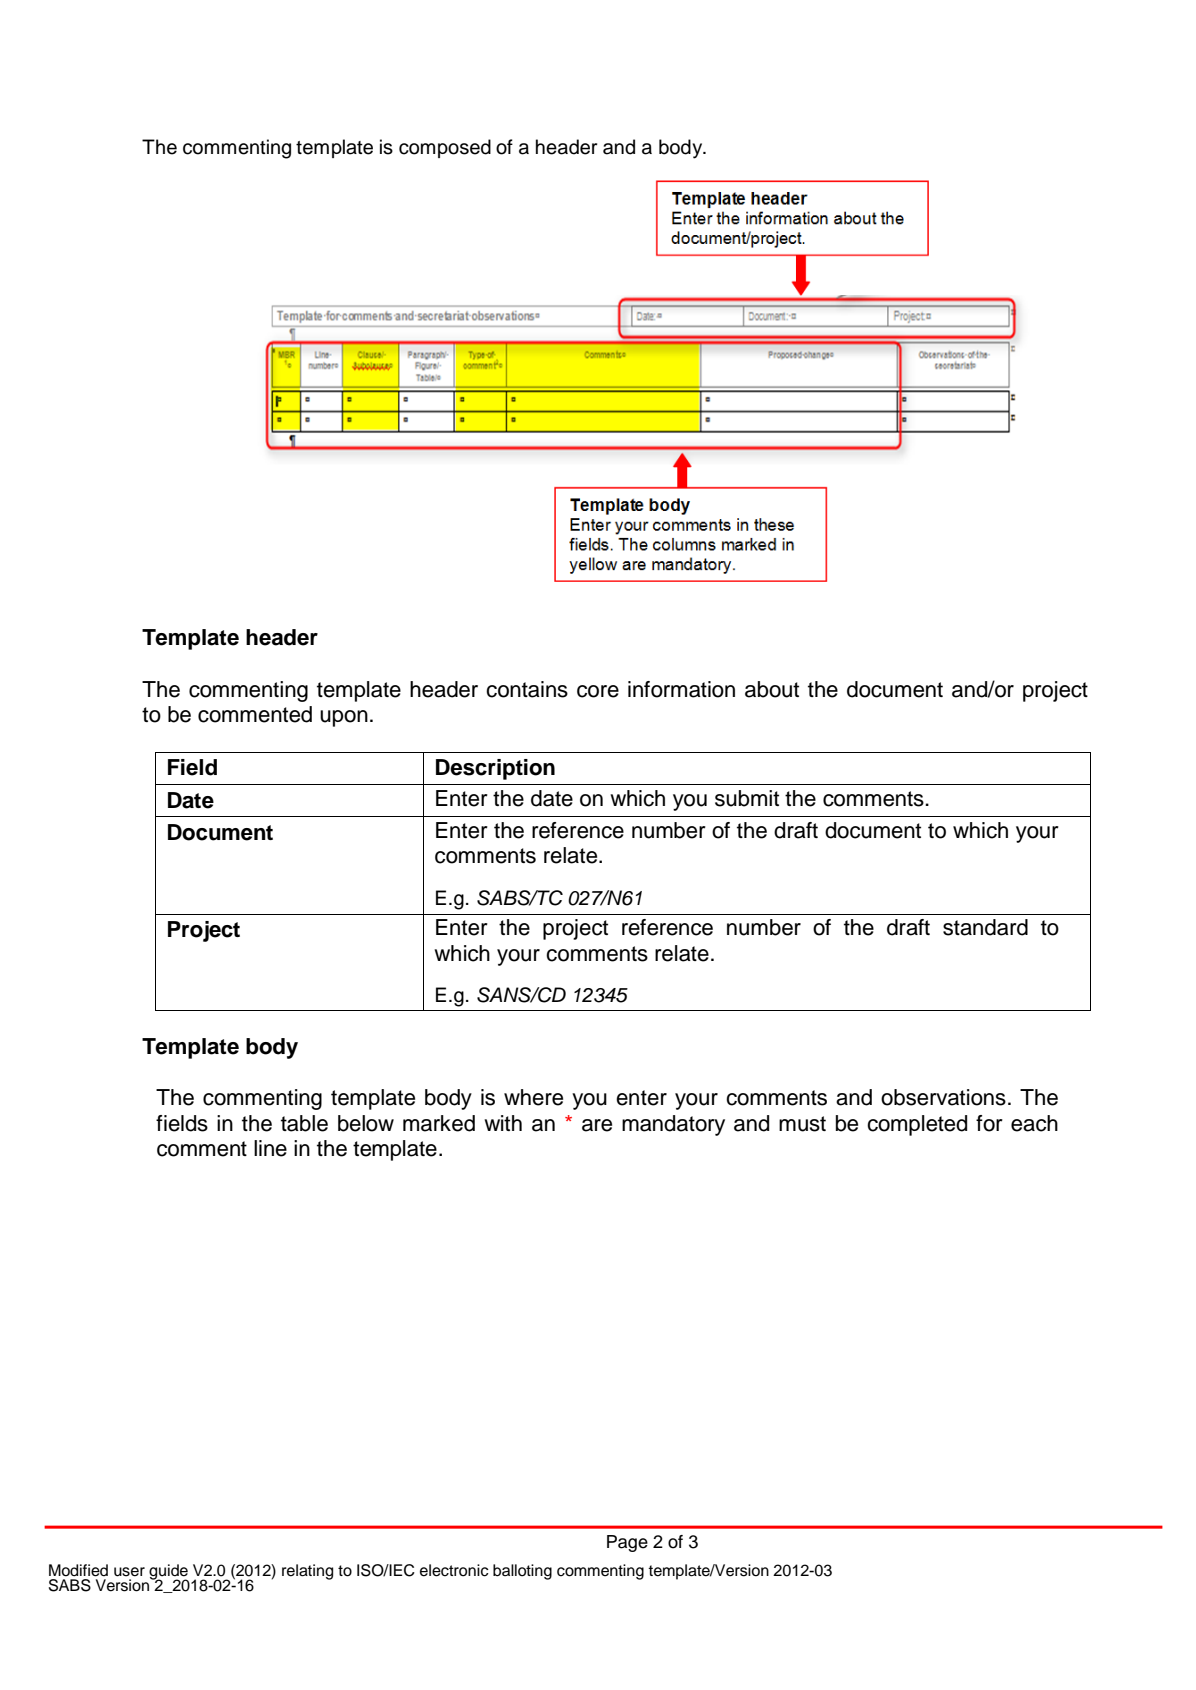 This document has height=1690, width=1196. What do you see at coordinates (747, 798) in the document?
I see `submit` at bounding box center [747, 798].
